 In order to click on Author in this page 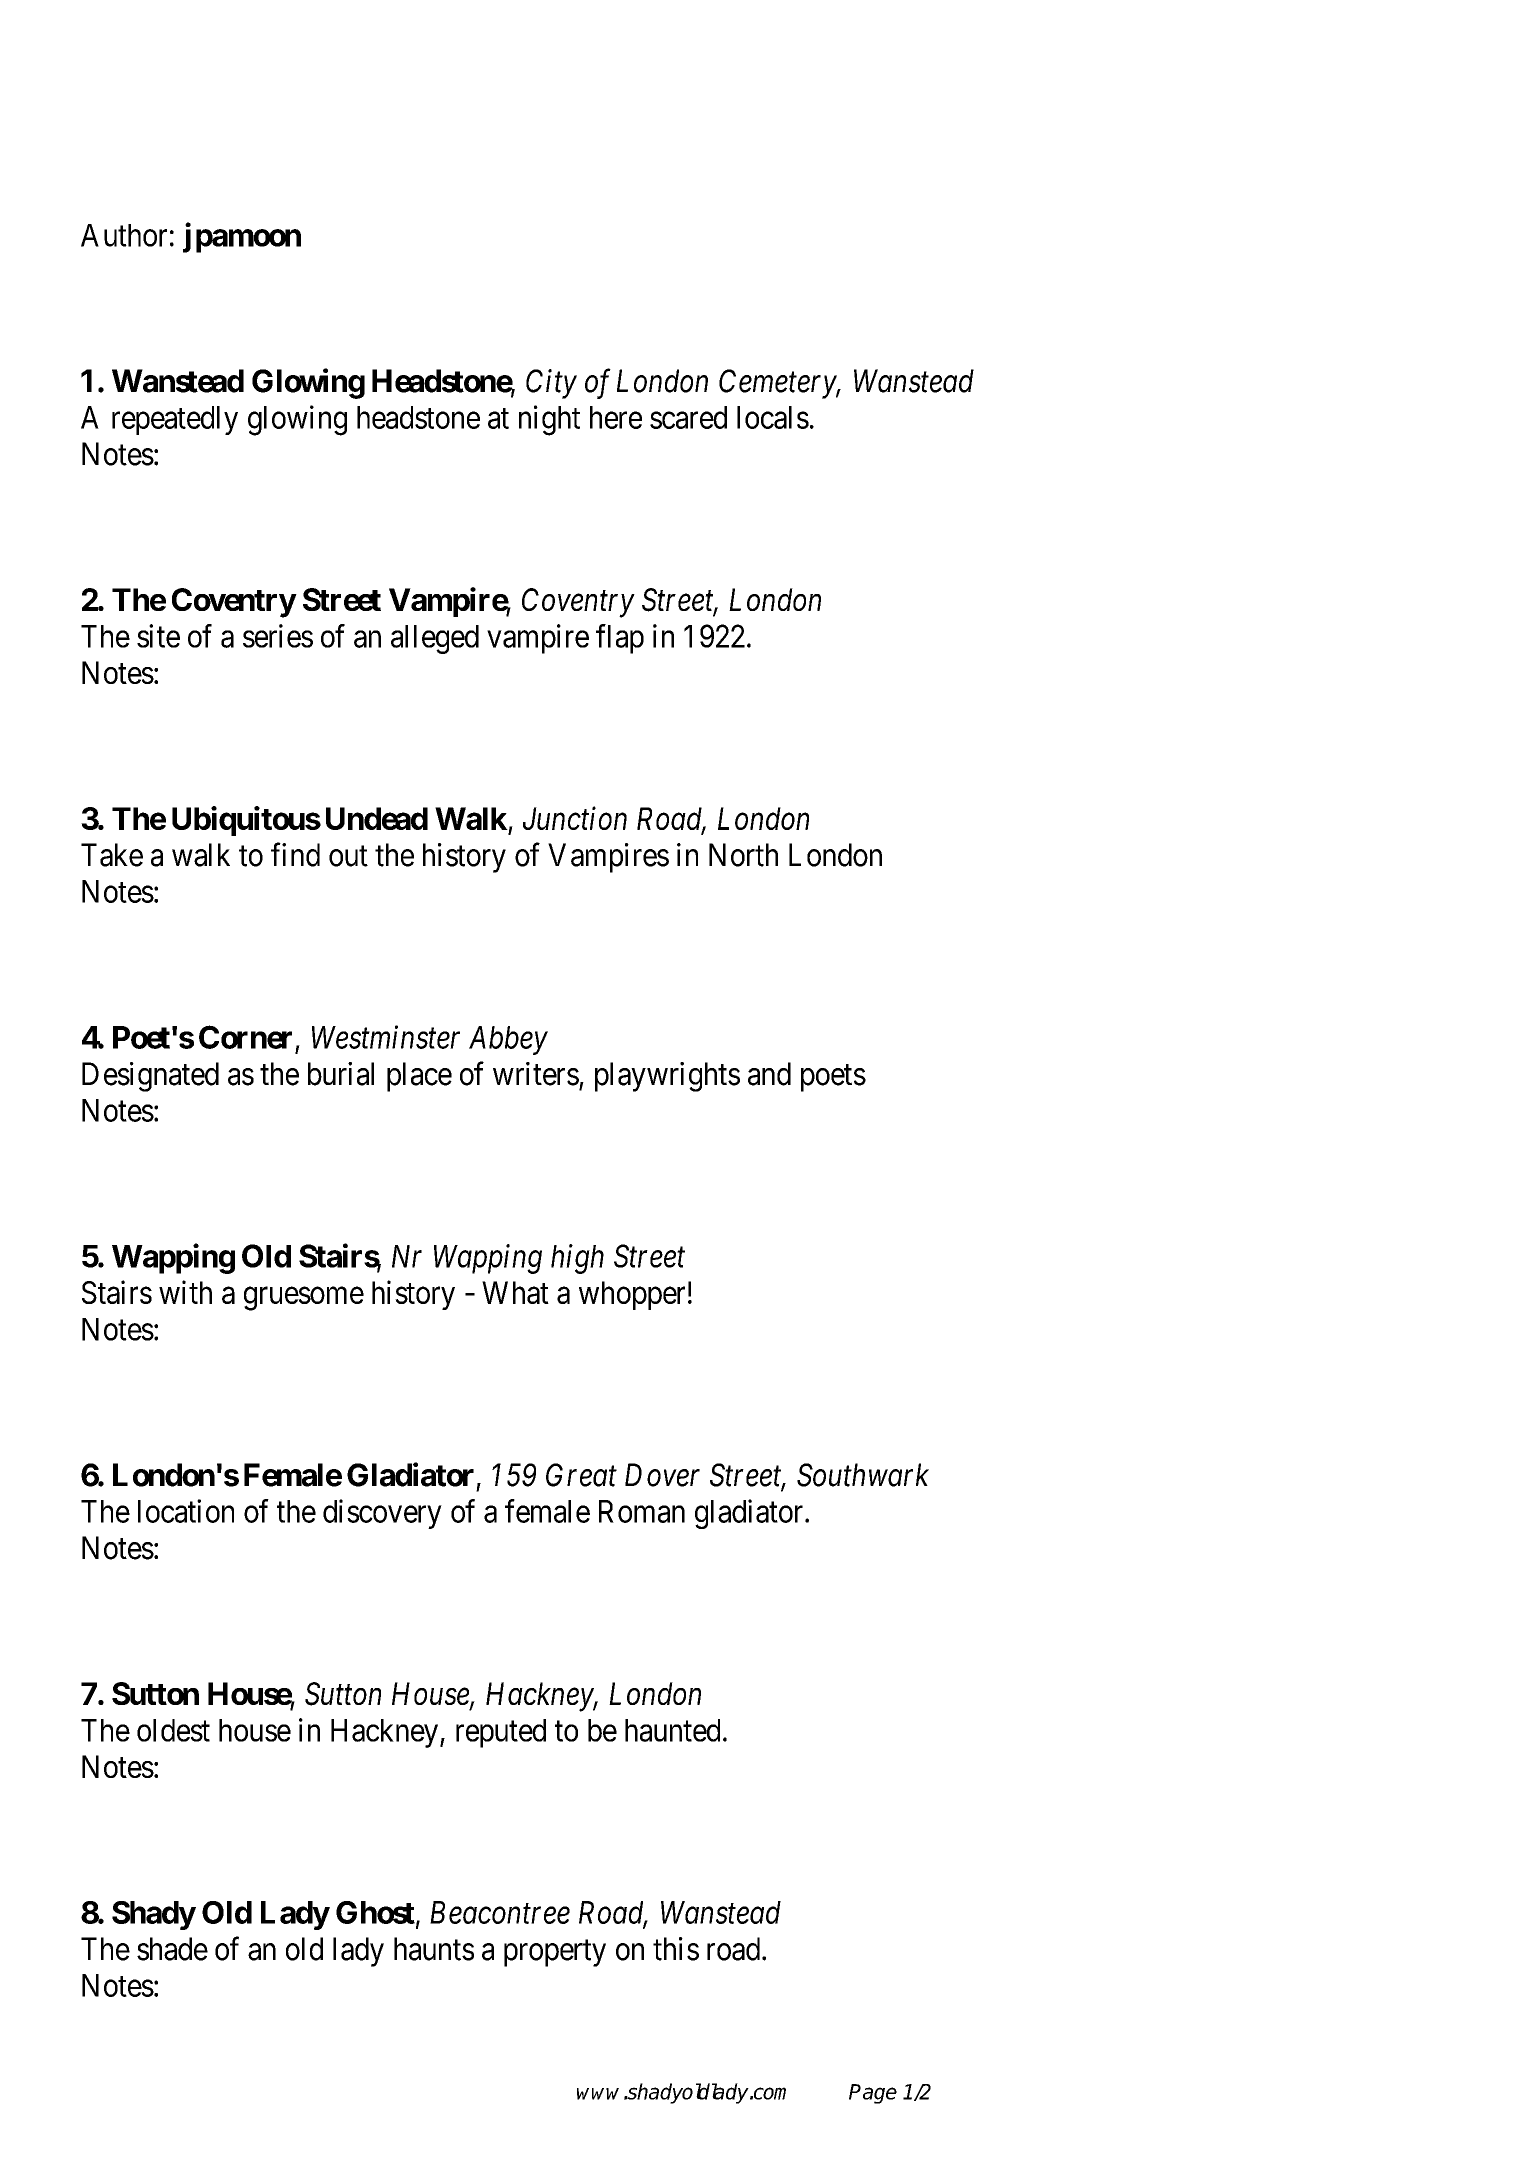, I will do `click(124, 235)`.
